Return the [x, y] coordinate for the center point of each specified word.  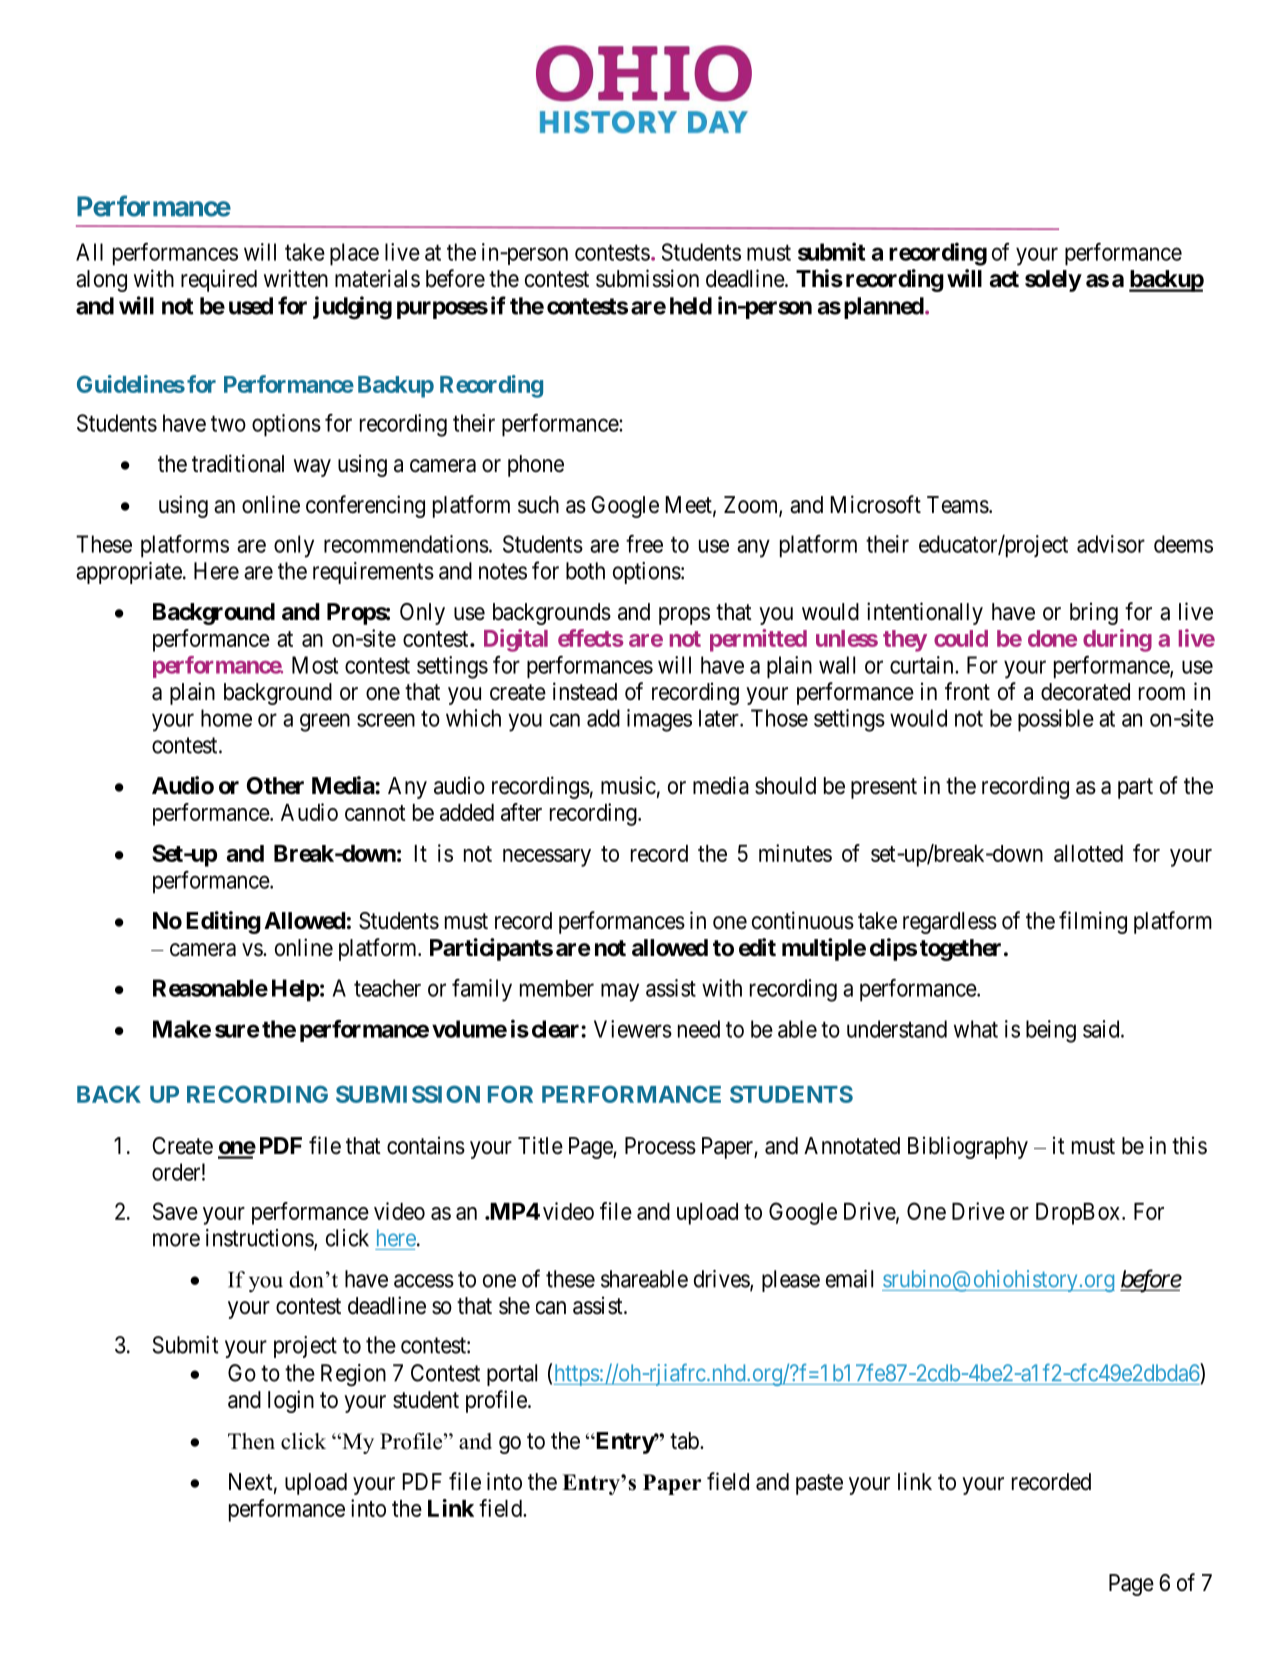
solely [1053, 281]
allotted [1088, 853]
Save [175, 1211]
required [219, 280]
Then [251, 1441]
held [691, 306]
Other [275, 786]
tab [685, 1441]
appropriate [129, 573]
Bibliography [968, 1147]
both [585, 571]
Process [660, 1146]
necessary [547, 858]
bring [1094, 613]
